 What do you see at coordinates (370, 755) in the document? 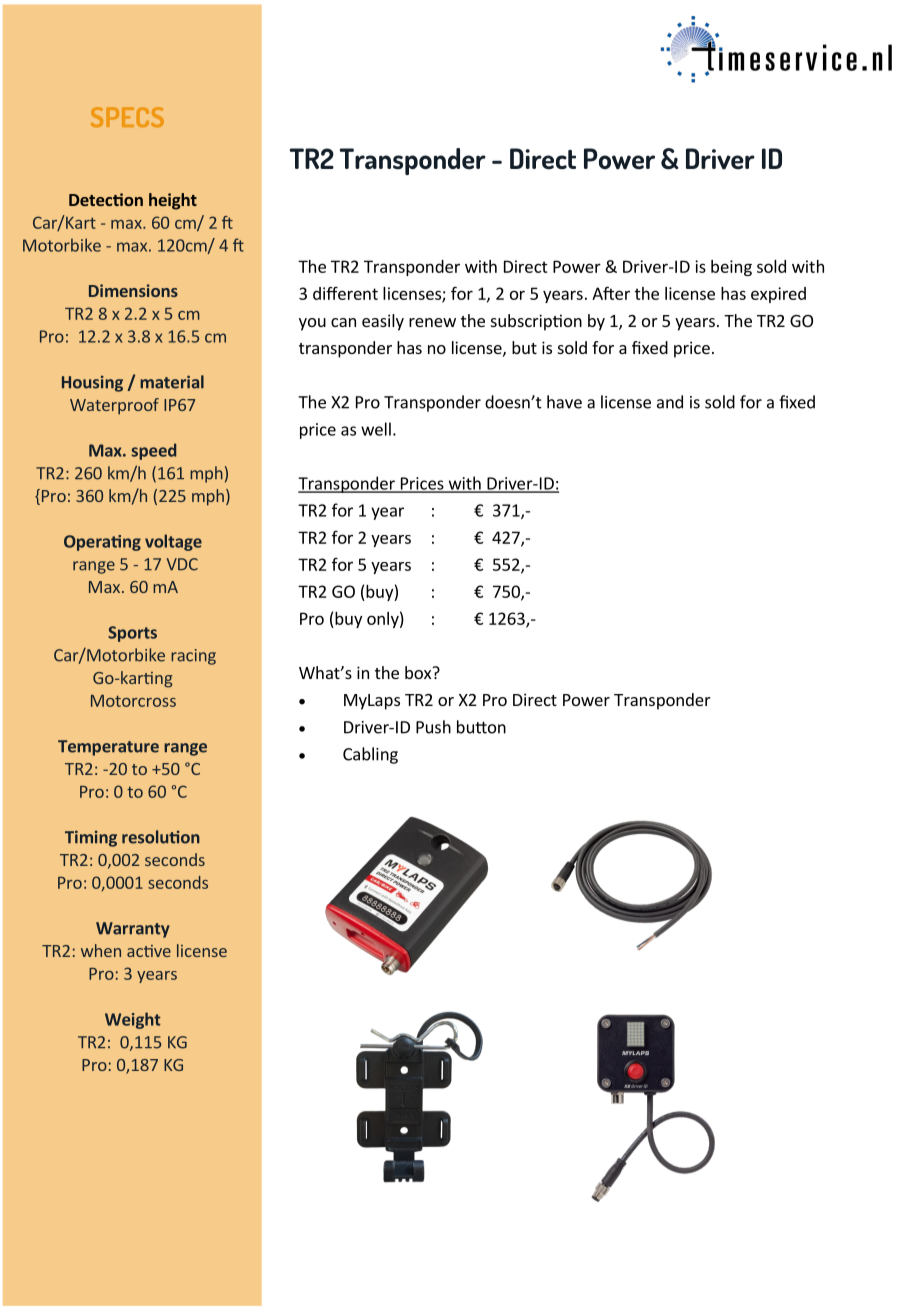
I see `Cabling` at bounding box center [370, 755].
